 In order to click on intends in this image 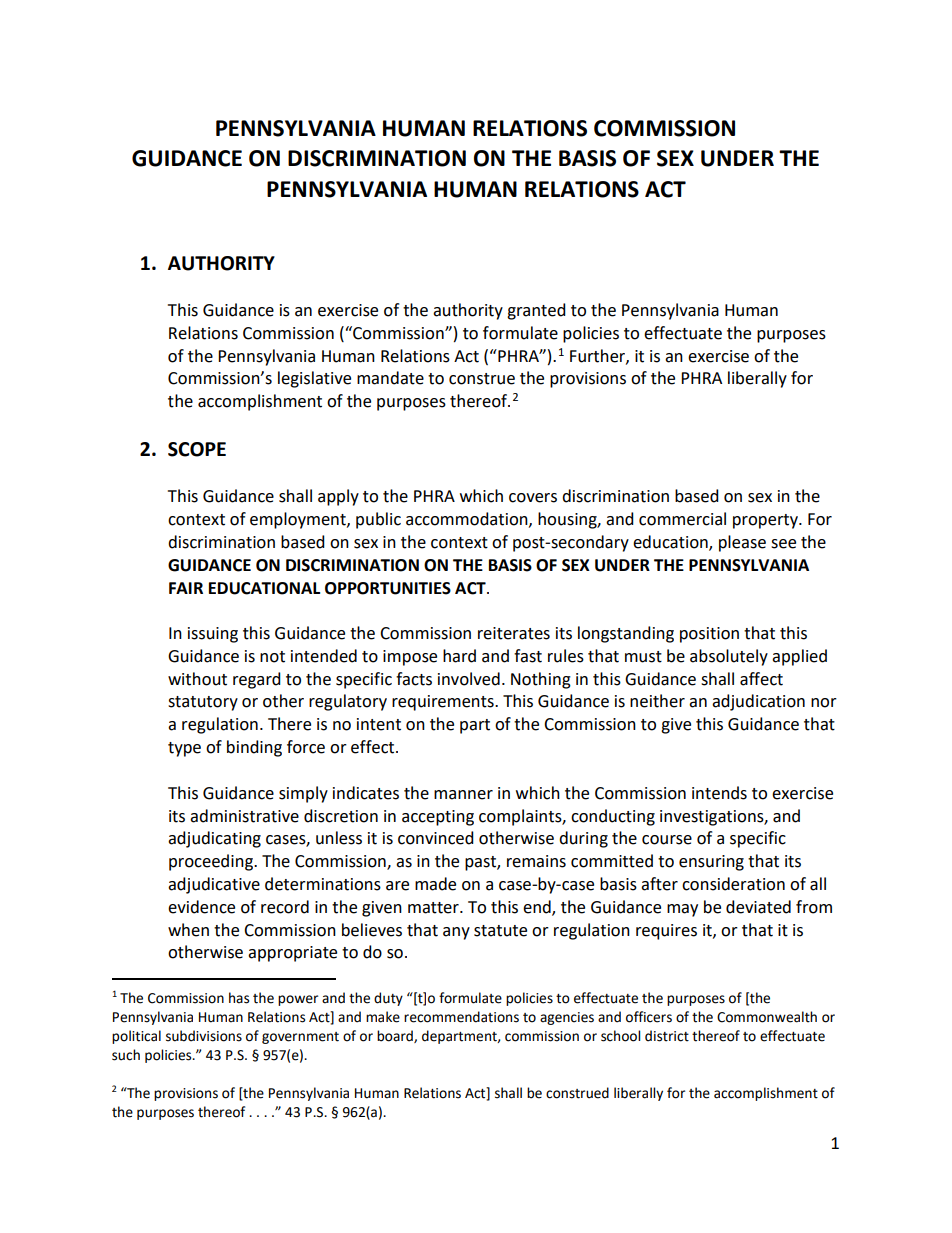, I will do `click(719, 793)`.
